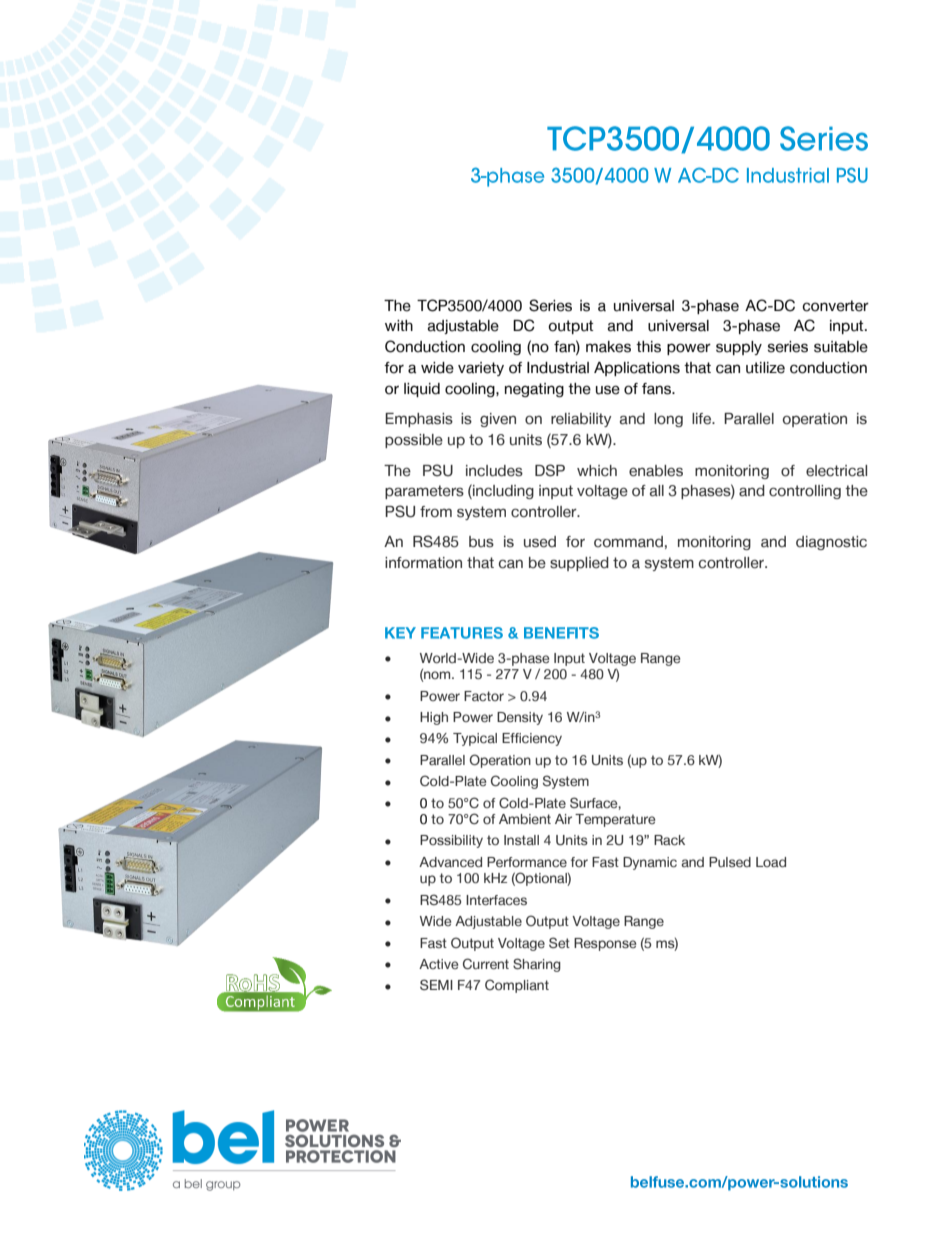 The image size is (952, 1233). I want to click on Active, so click(438, 964).
